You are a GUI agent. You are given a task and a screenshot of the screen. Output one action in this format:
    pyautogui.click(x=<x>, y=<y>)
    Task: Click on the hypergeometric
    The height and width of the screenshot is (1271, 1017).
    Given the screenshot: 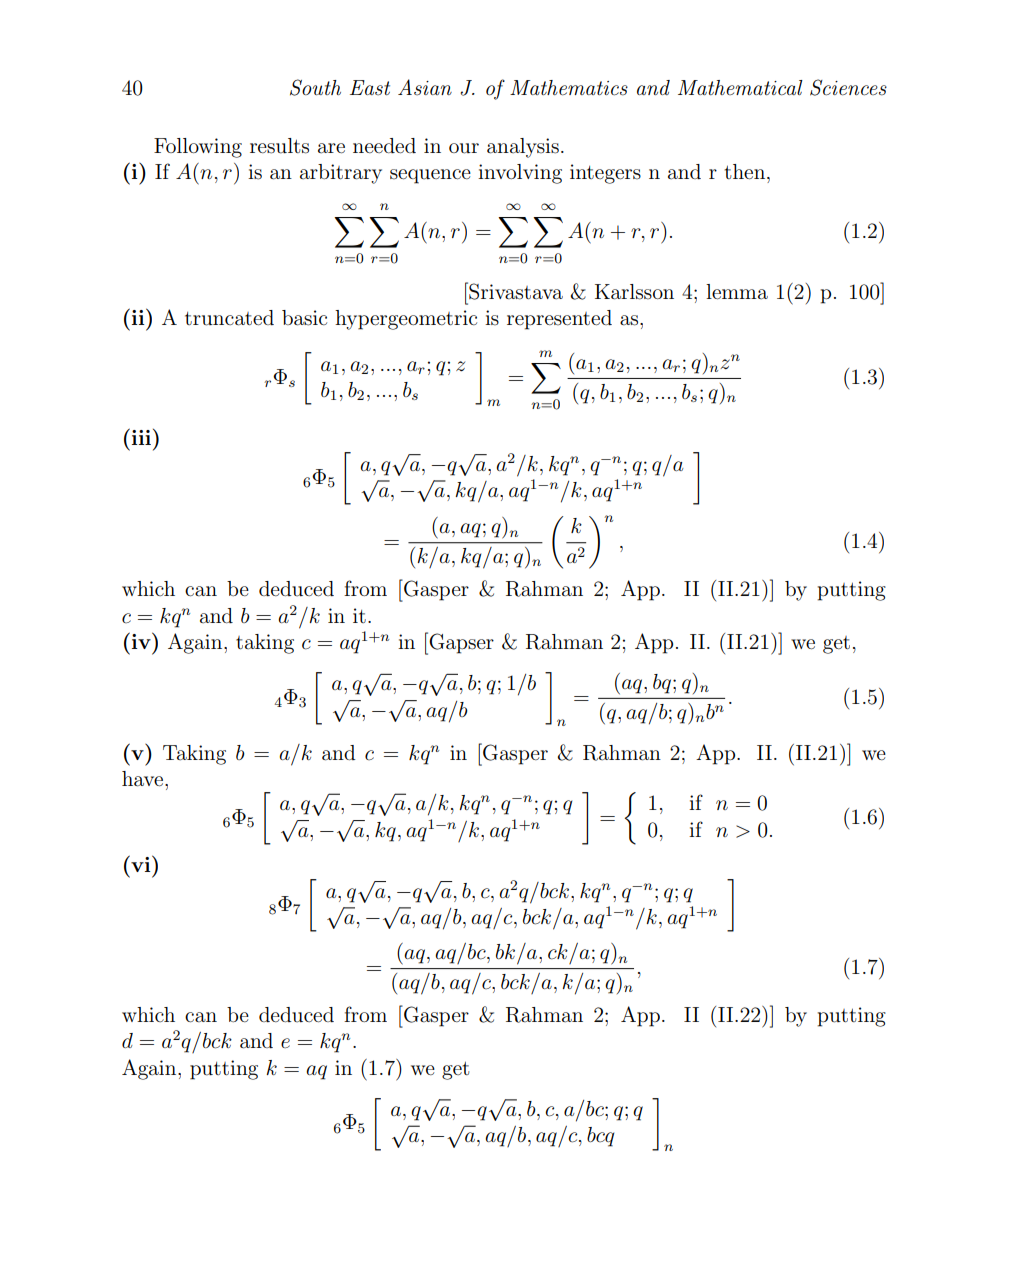 What is the action you would take?
    pyautogui.click(x=406, y=320)
